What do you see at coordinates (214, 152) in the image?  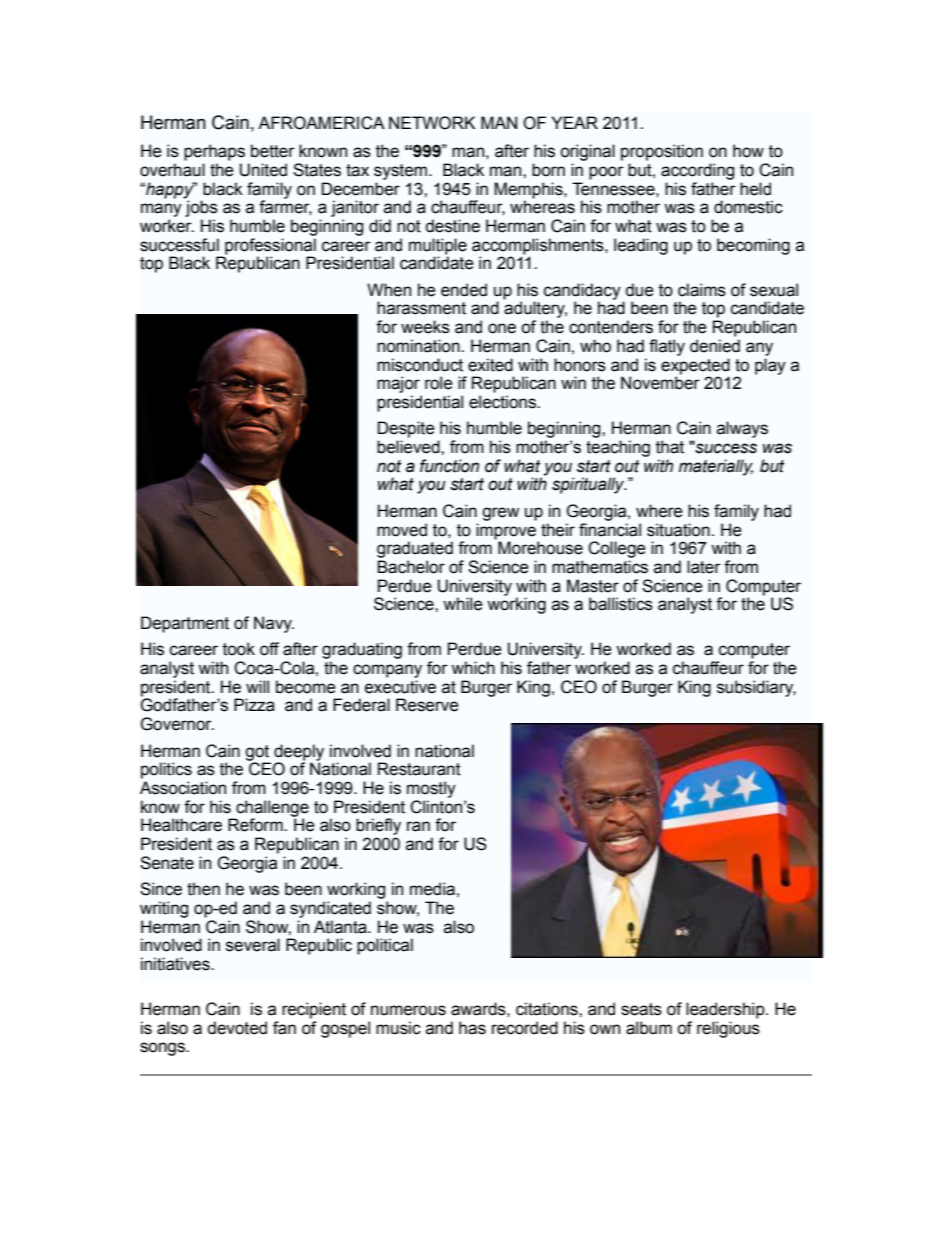 I see `perhaps` at bounding box center [214, 152].
